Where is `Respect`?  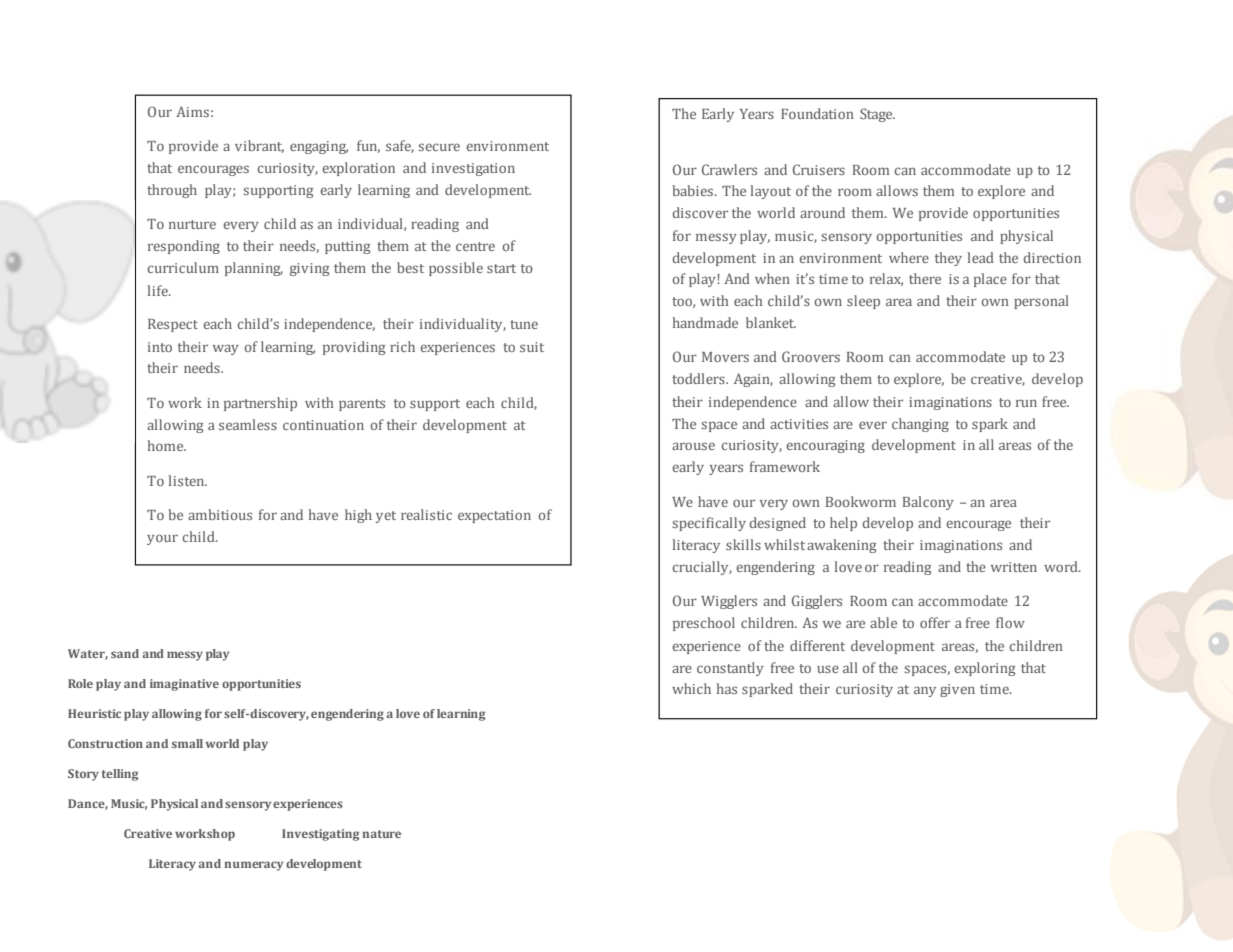
Respect is located at coordinates (173, 325).
